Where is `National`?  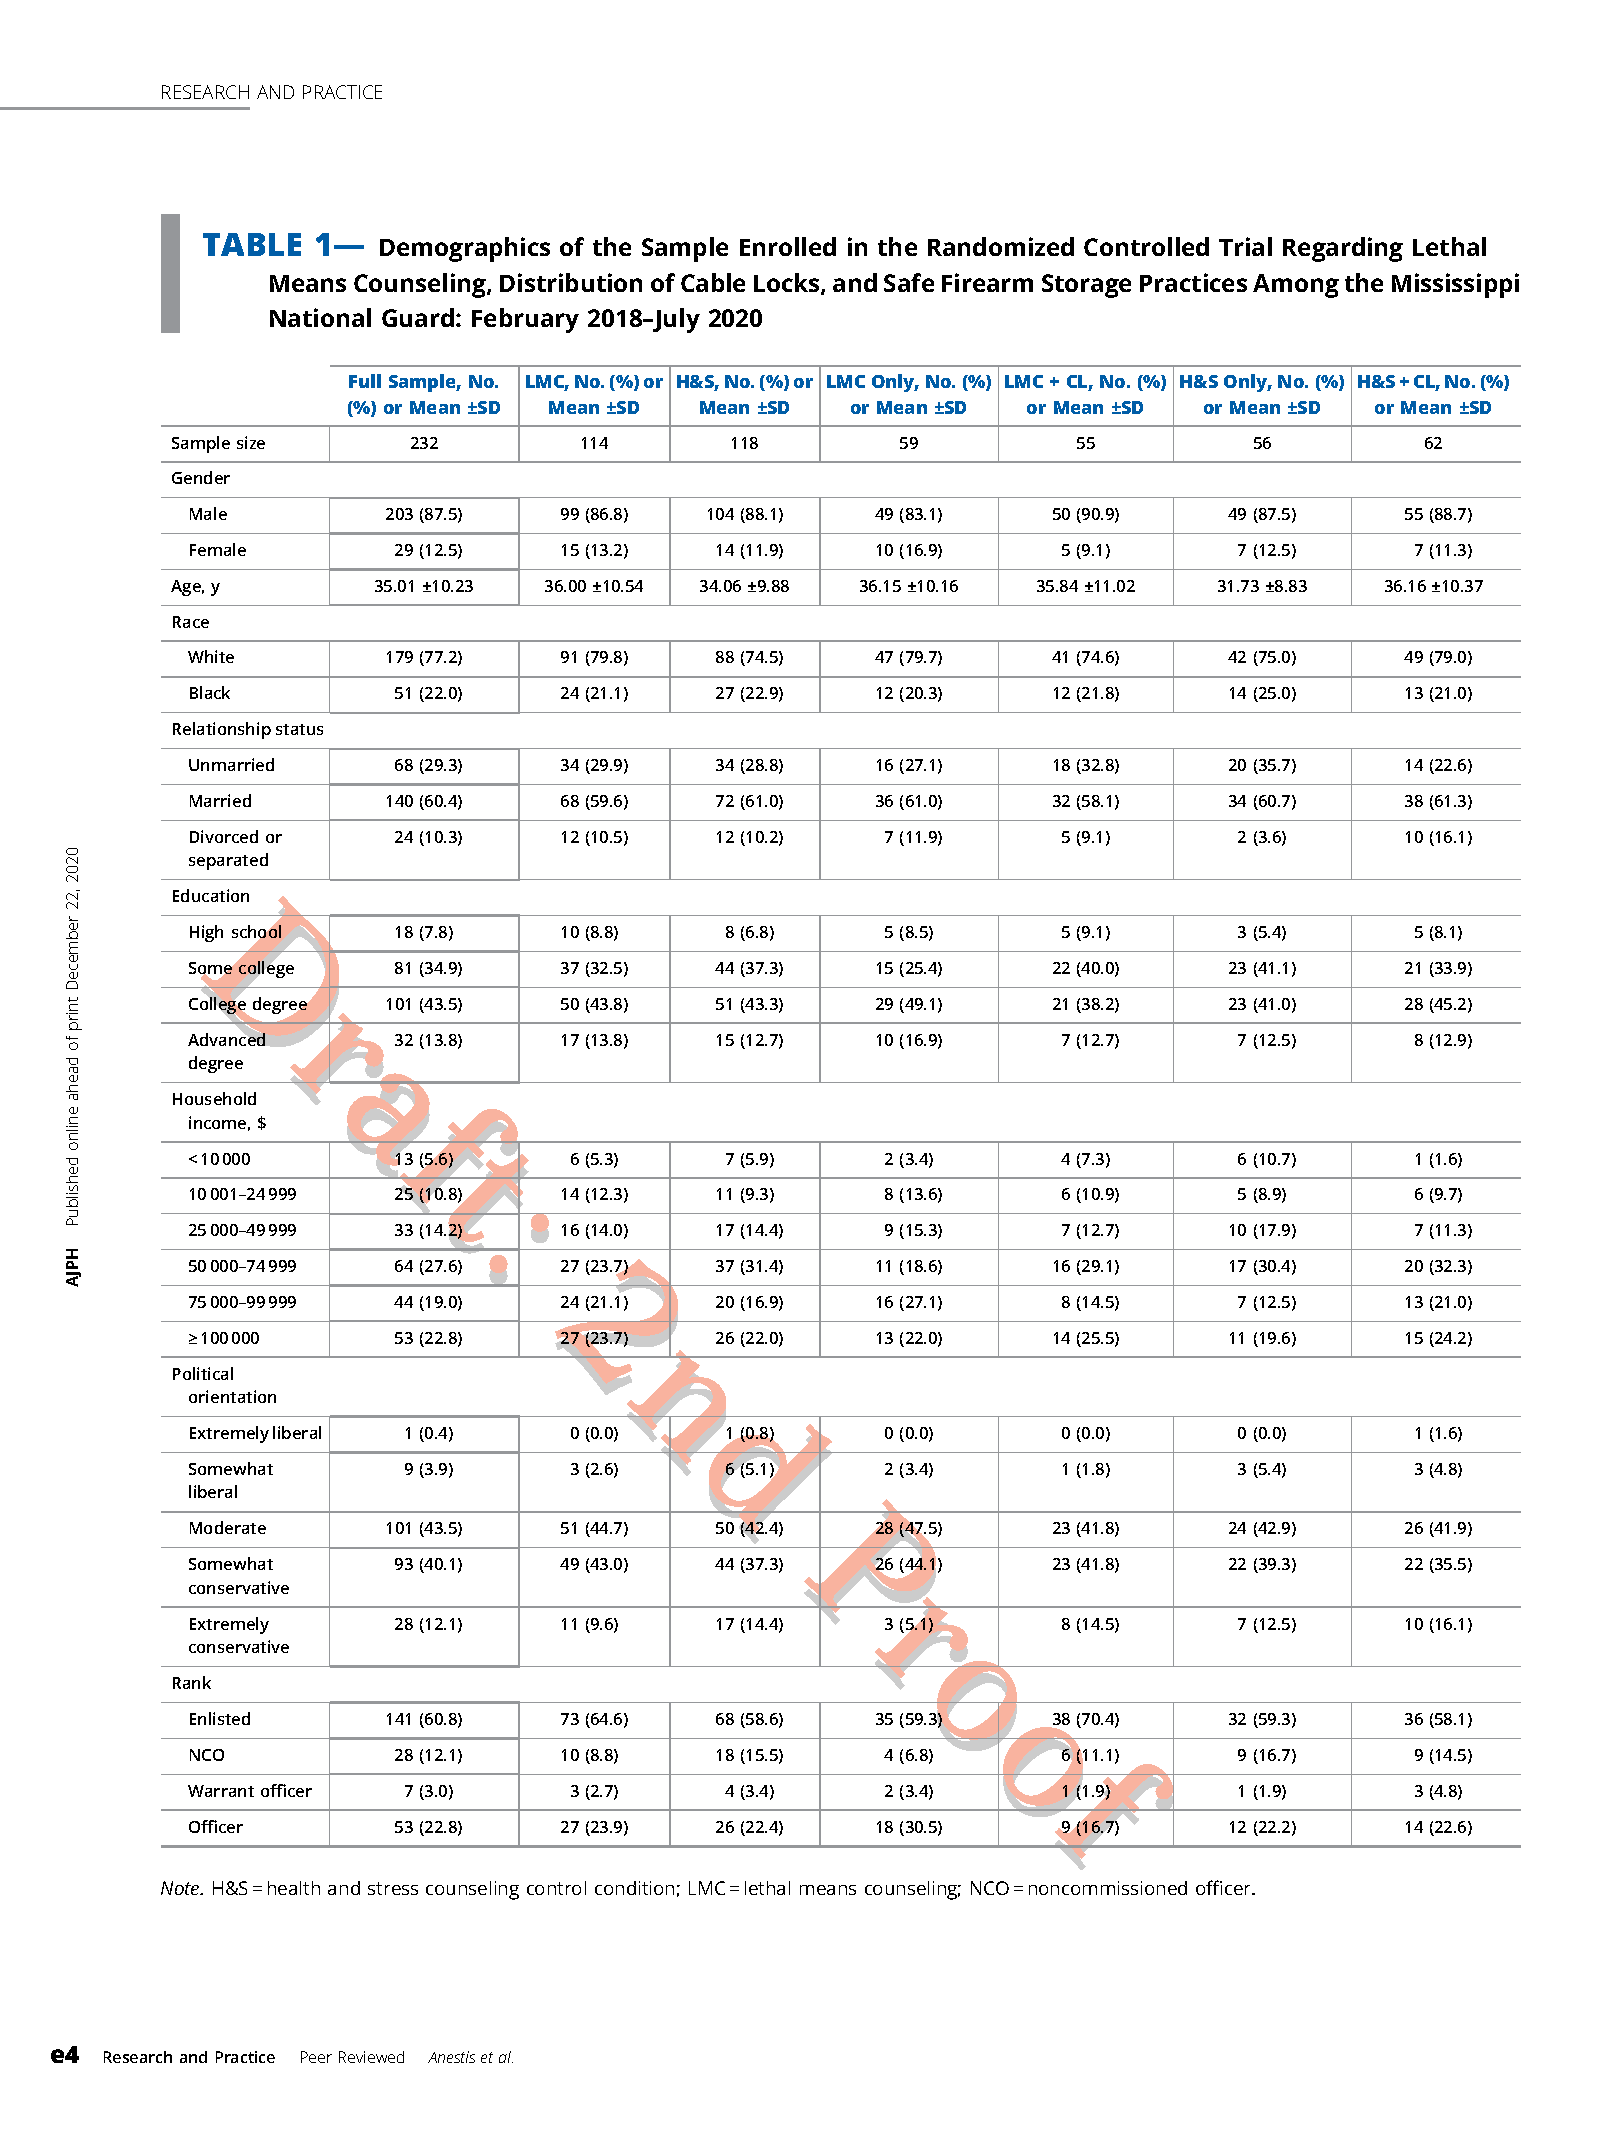
National is located at coordinates (320, 317).
